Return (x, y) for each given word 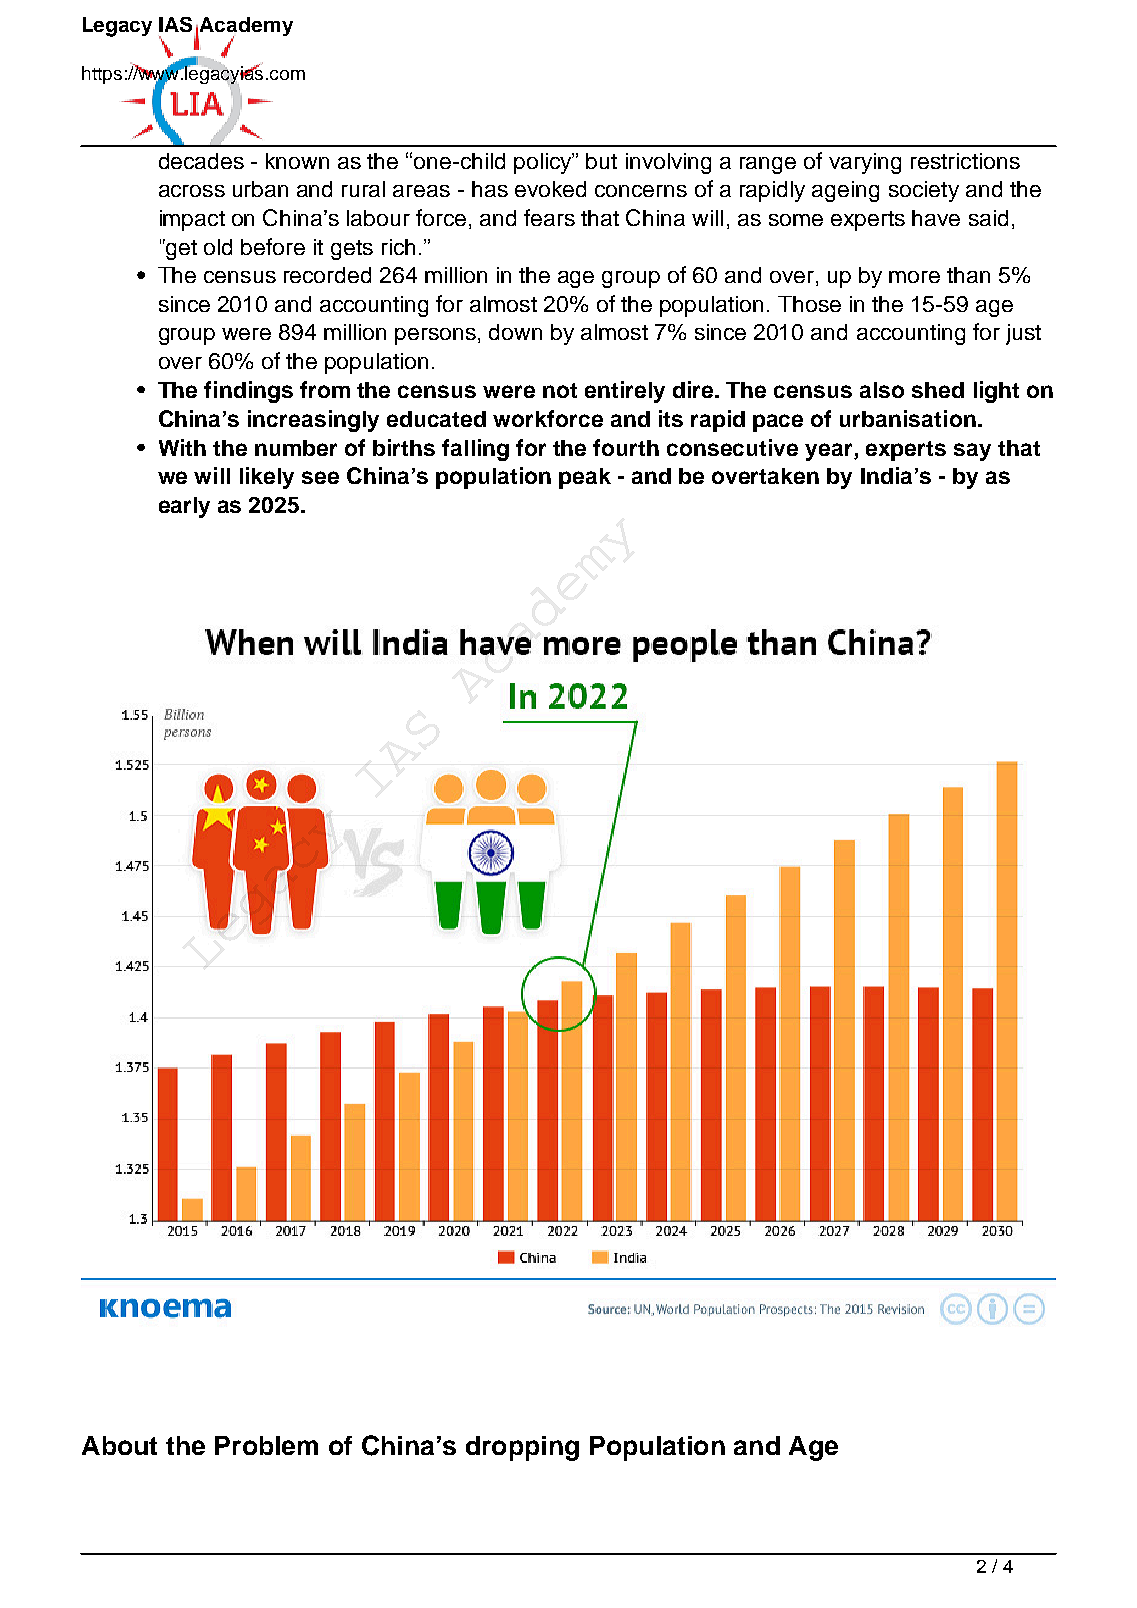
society (924, 191)
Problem (266, 1445)
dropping (522, 1448)
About (119, 1445)
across (192, 191)
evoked (550, 189)
